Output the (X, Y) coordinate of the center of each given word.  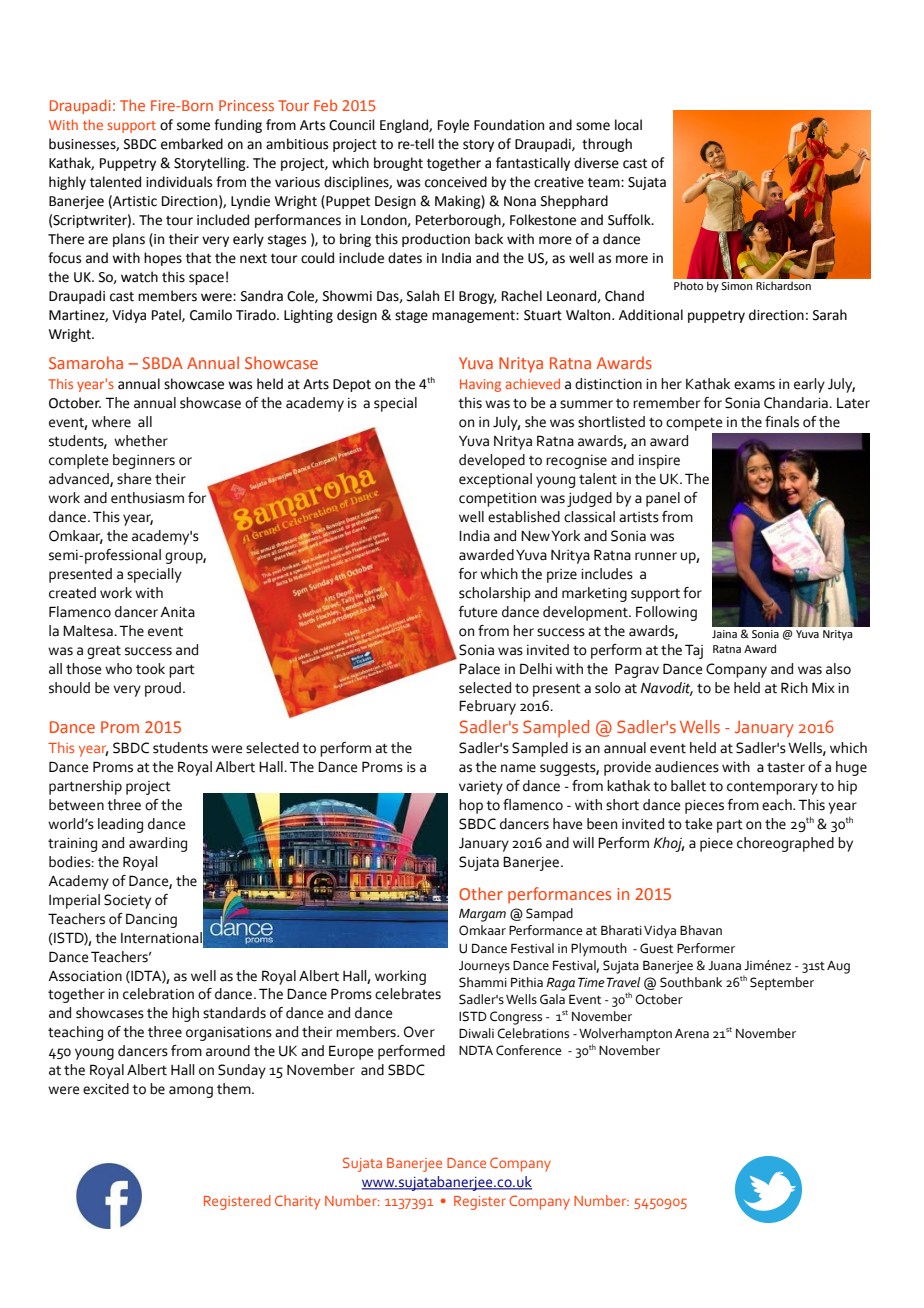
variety (481, 788)
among (191, 1092)
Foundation (509, 125)
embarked (192, 144)
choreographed (785, 844)
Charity (297, 1202)
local (628, 125)
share (134, 479)
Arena (692, 1034)
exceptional (495, 480)
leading (120, 825)
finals (782, 422)
